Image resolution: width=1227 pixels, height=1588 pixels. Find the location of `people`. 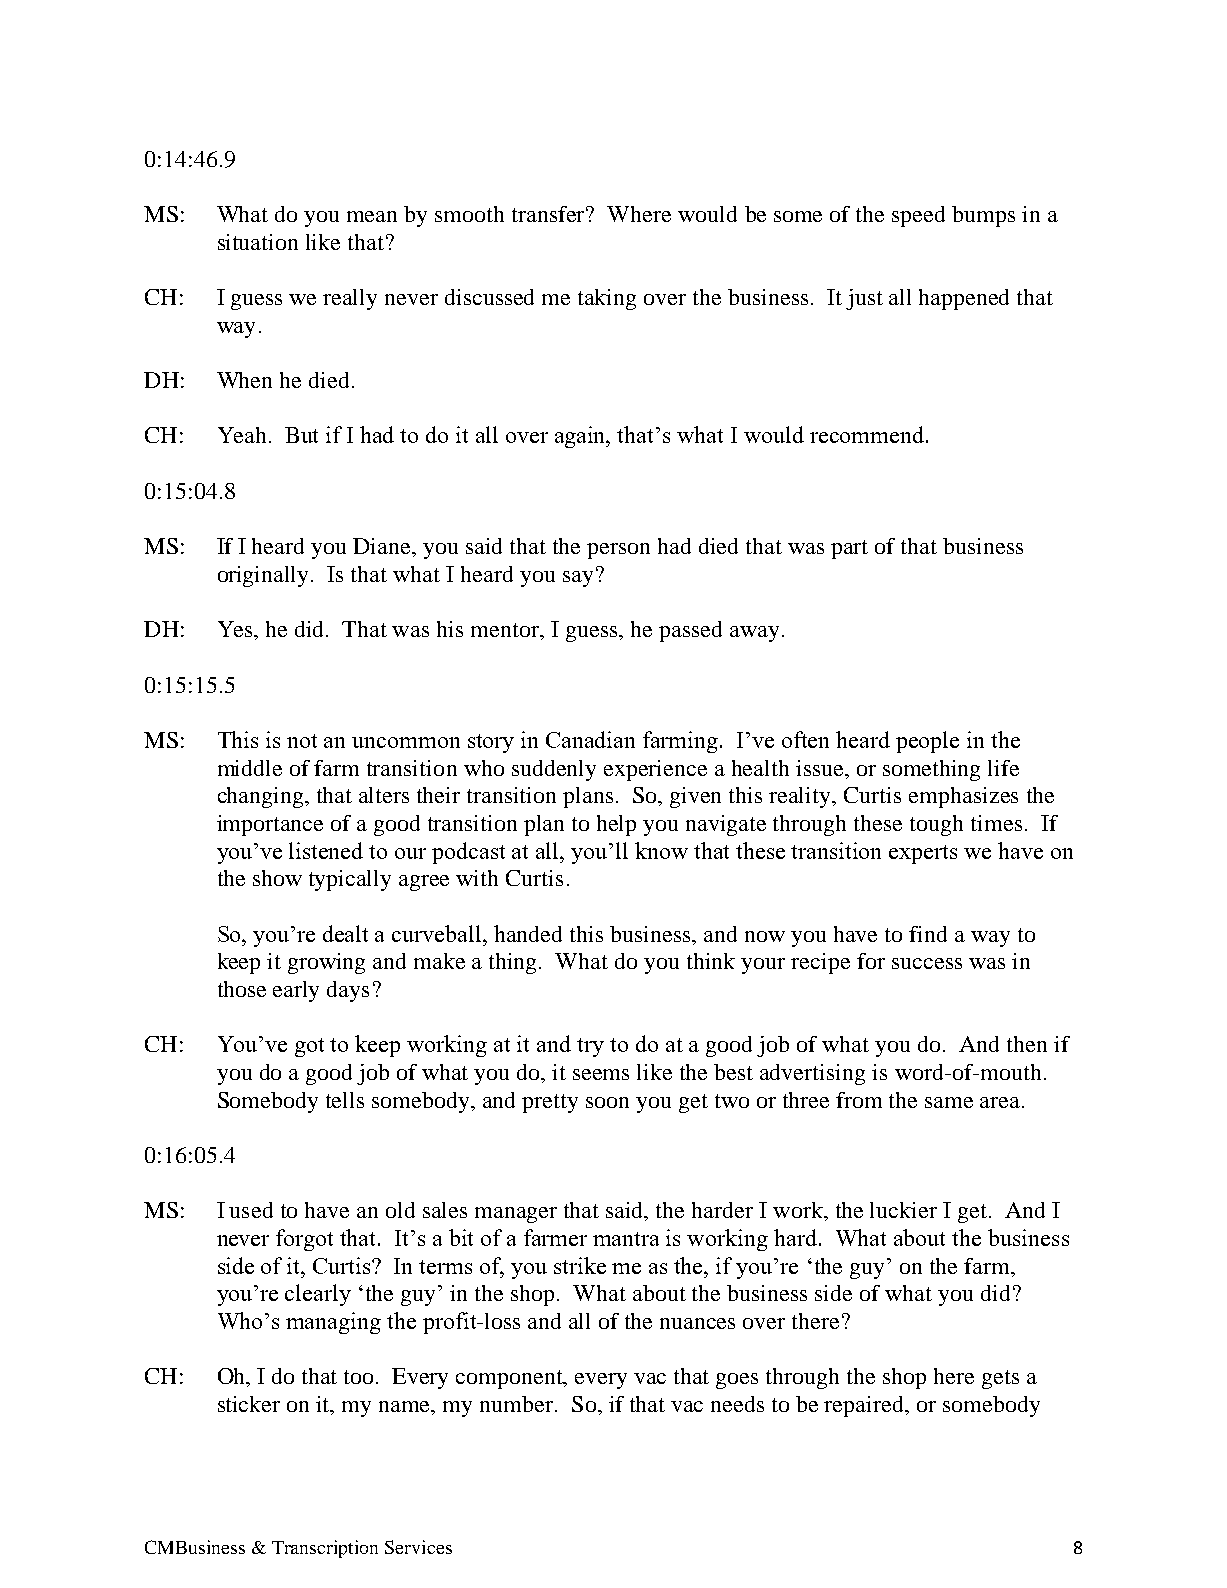

people is located at coordinates (927, 742).
